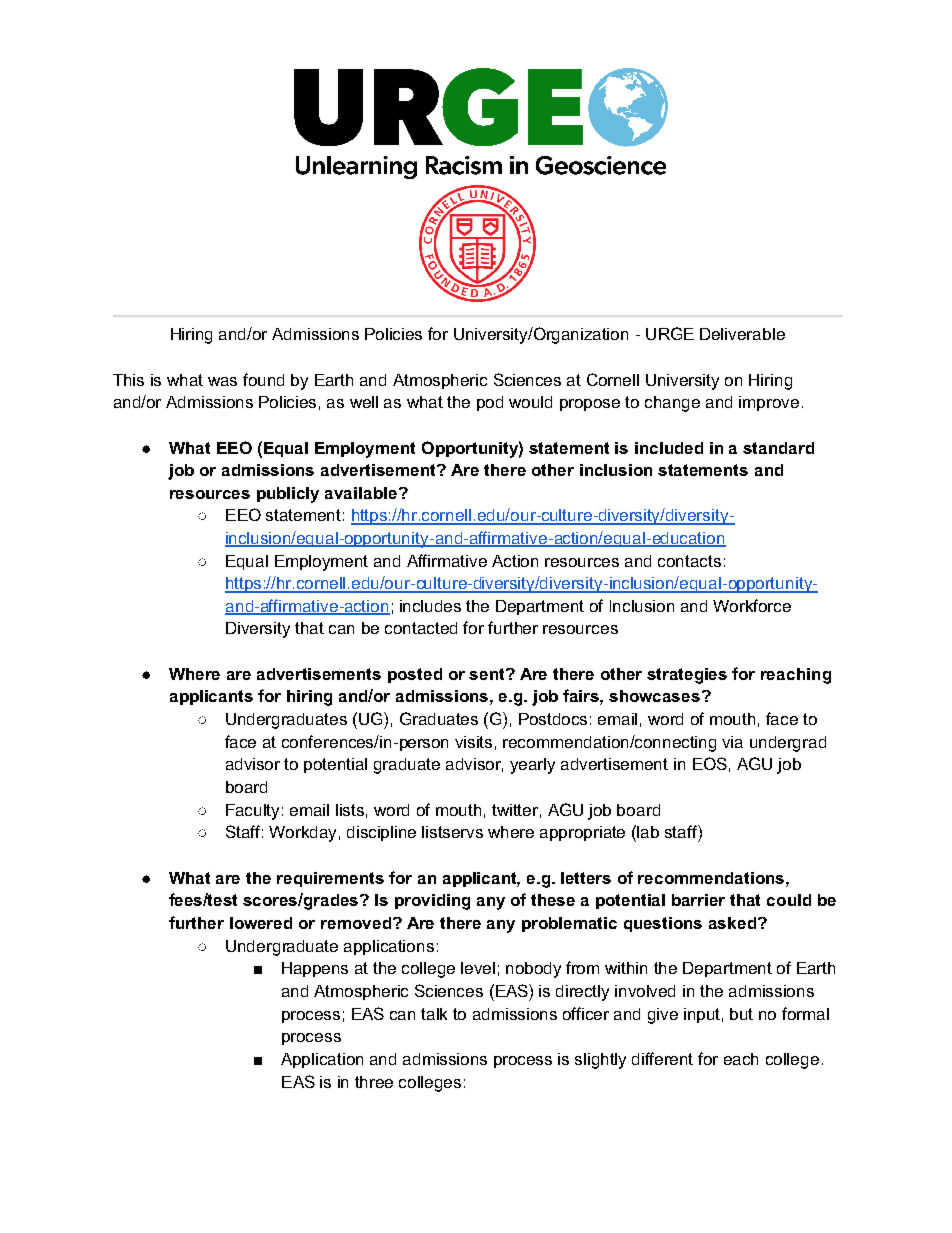 Image resolution: width=952 pixels, height=1233 pixels. What do you see at coordinates (490, 403) in the screenshot?
I see `pod` at bounding box center [490, 403].
